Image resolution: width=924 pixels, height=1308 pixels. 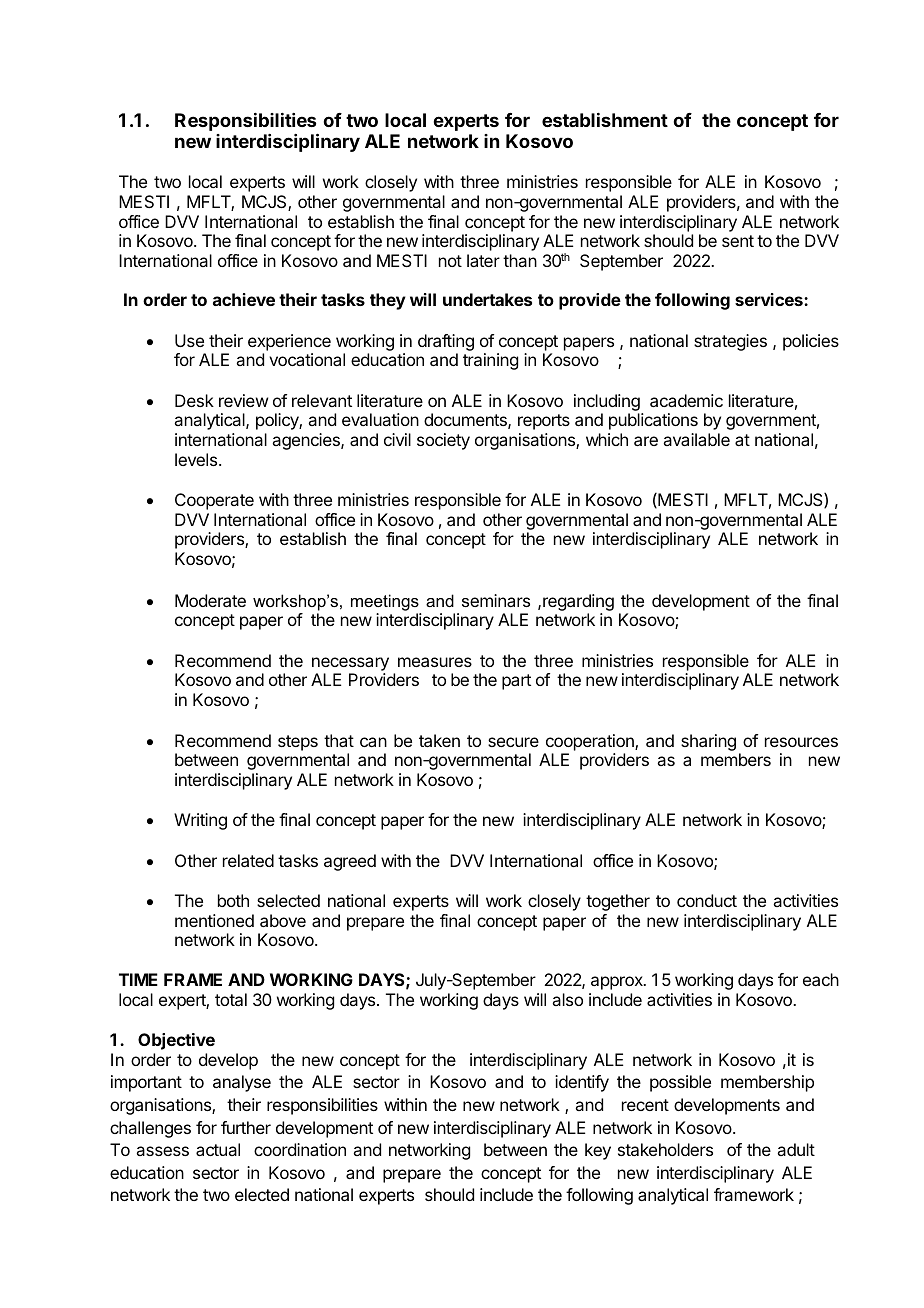 I want to click on further, so click(x=246, y=1127).
